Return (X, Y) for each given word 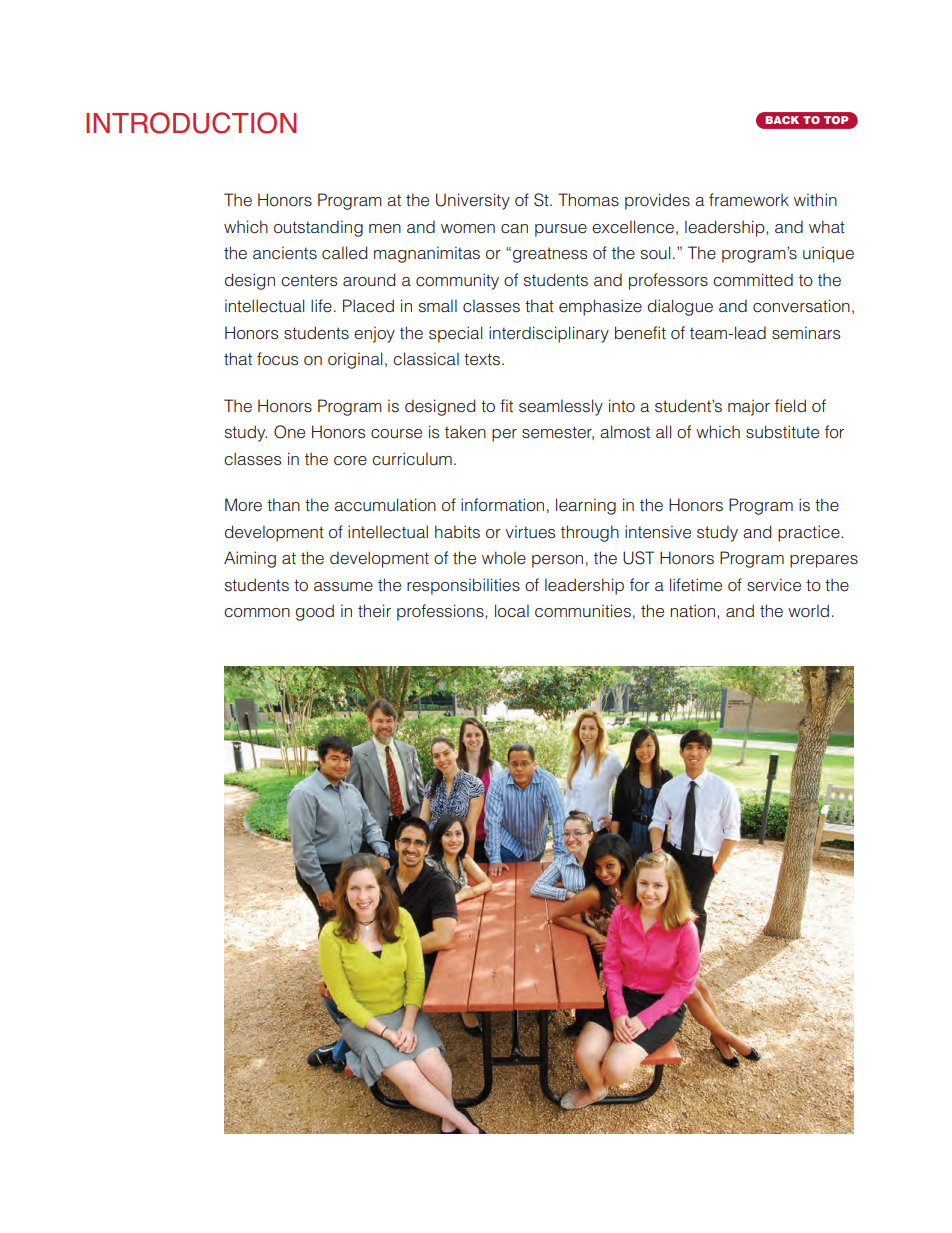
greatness (550, 255)
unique (828, 254)
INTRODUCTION (191, 123)
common (257, 613)
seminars (806, 333)
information (502, 504)
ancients (285, 253)
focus (277, 359)
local (512, 611)
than (283, 505)
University (473, 201)
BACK (782, 120)
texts (482, 359)
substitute (782, 432)
